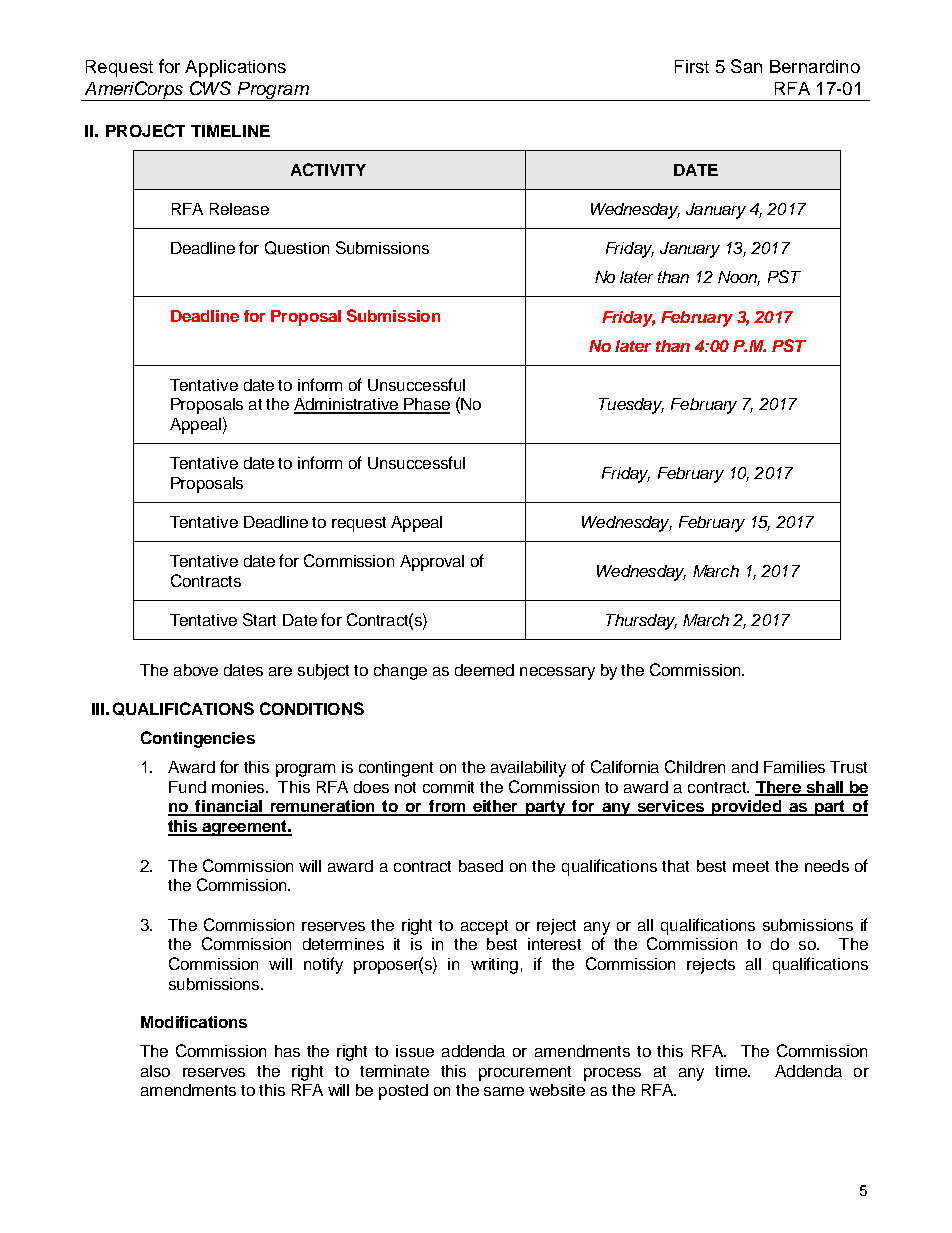 The width and height of the page is (952, 1233). I want to click on either, so click(496, 807).
